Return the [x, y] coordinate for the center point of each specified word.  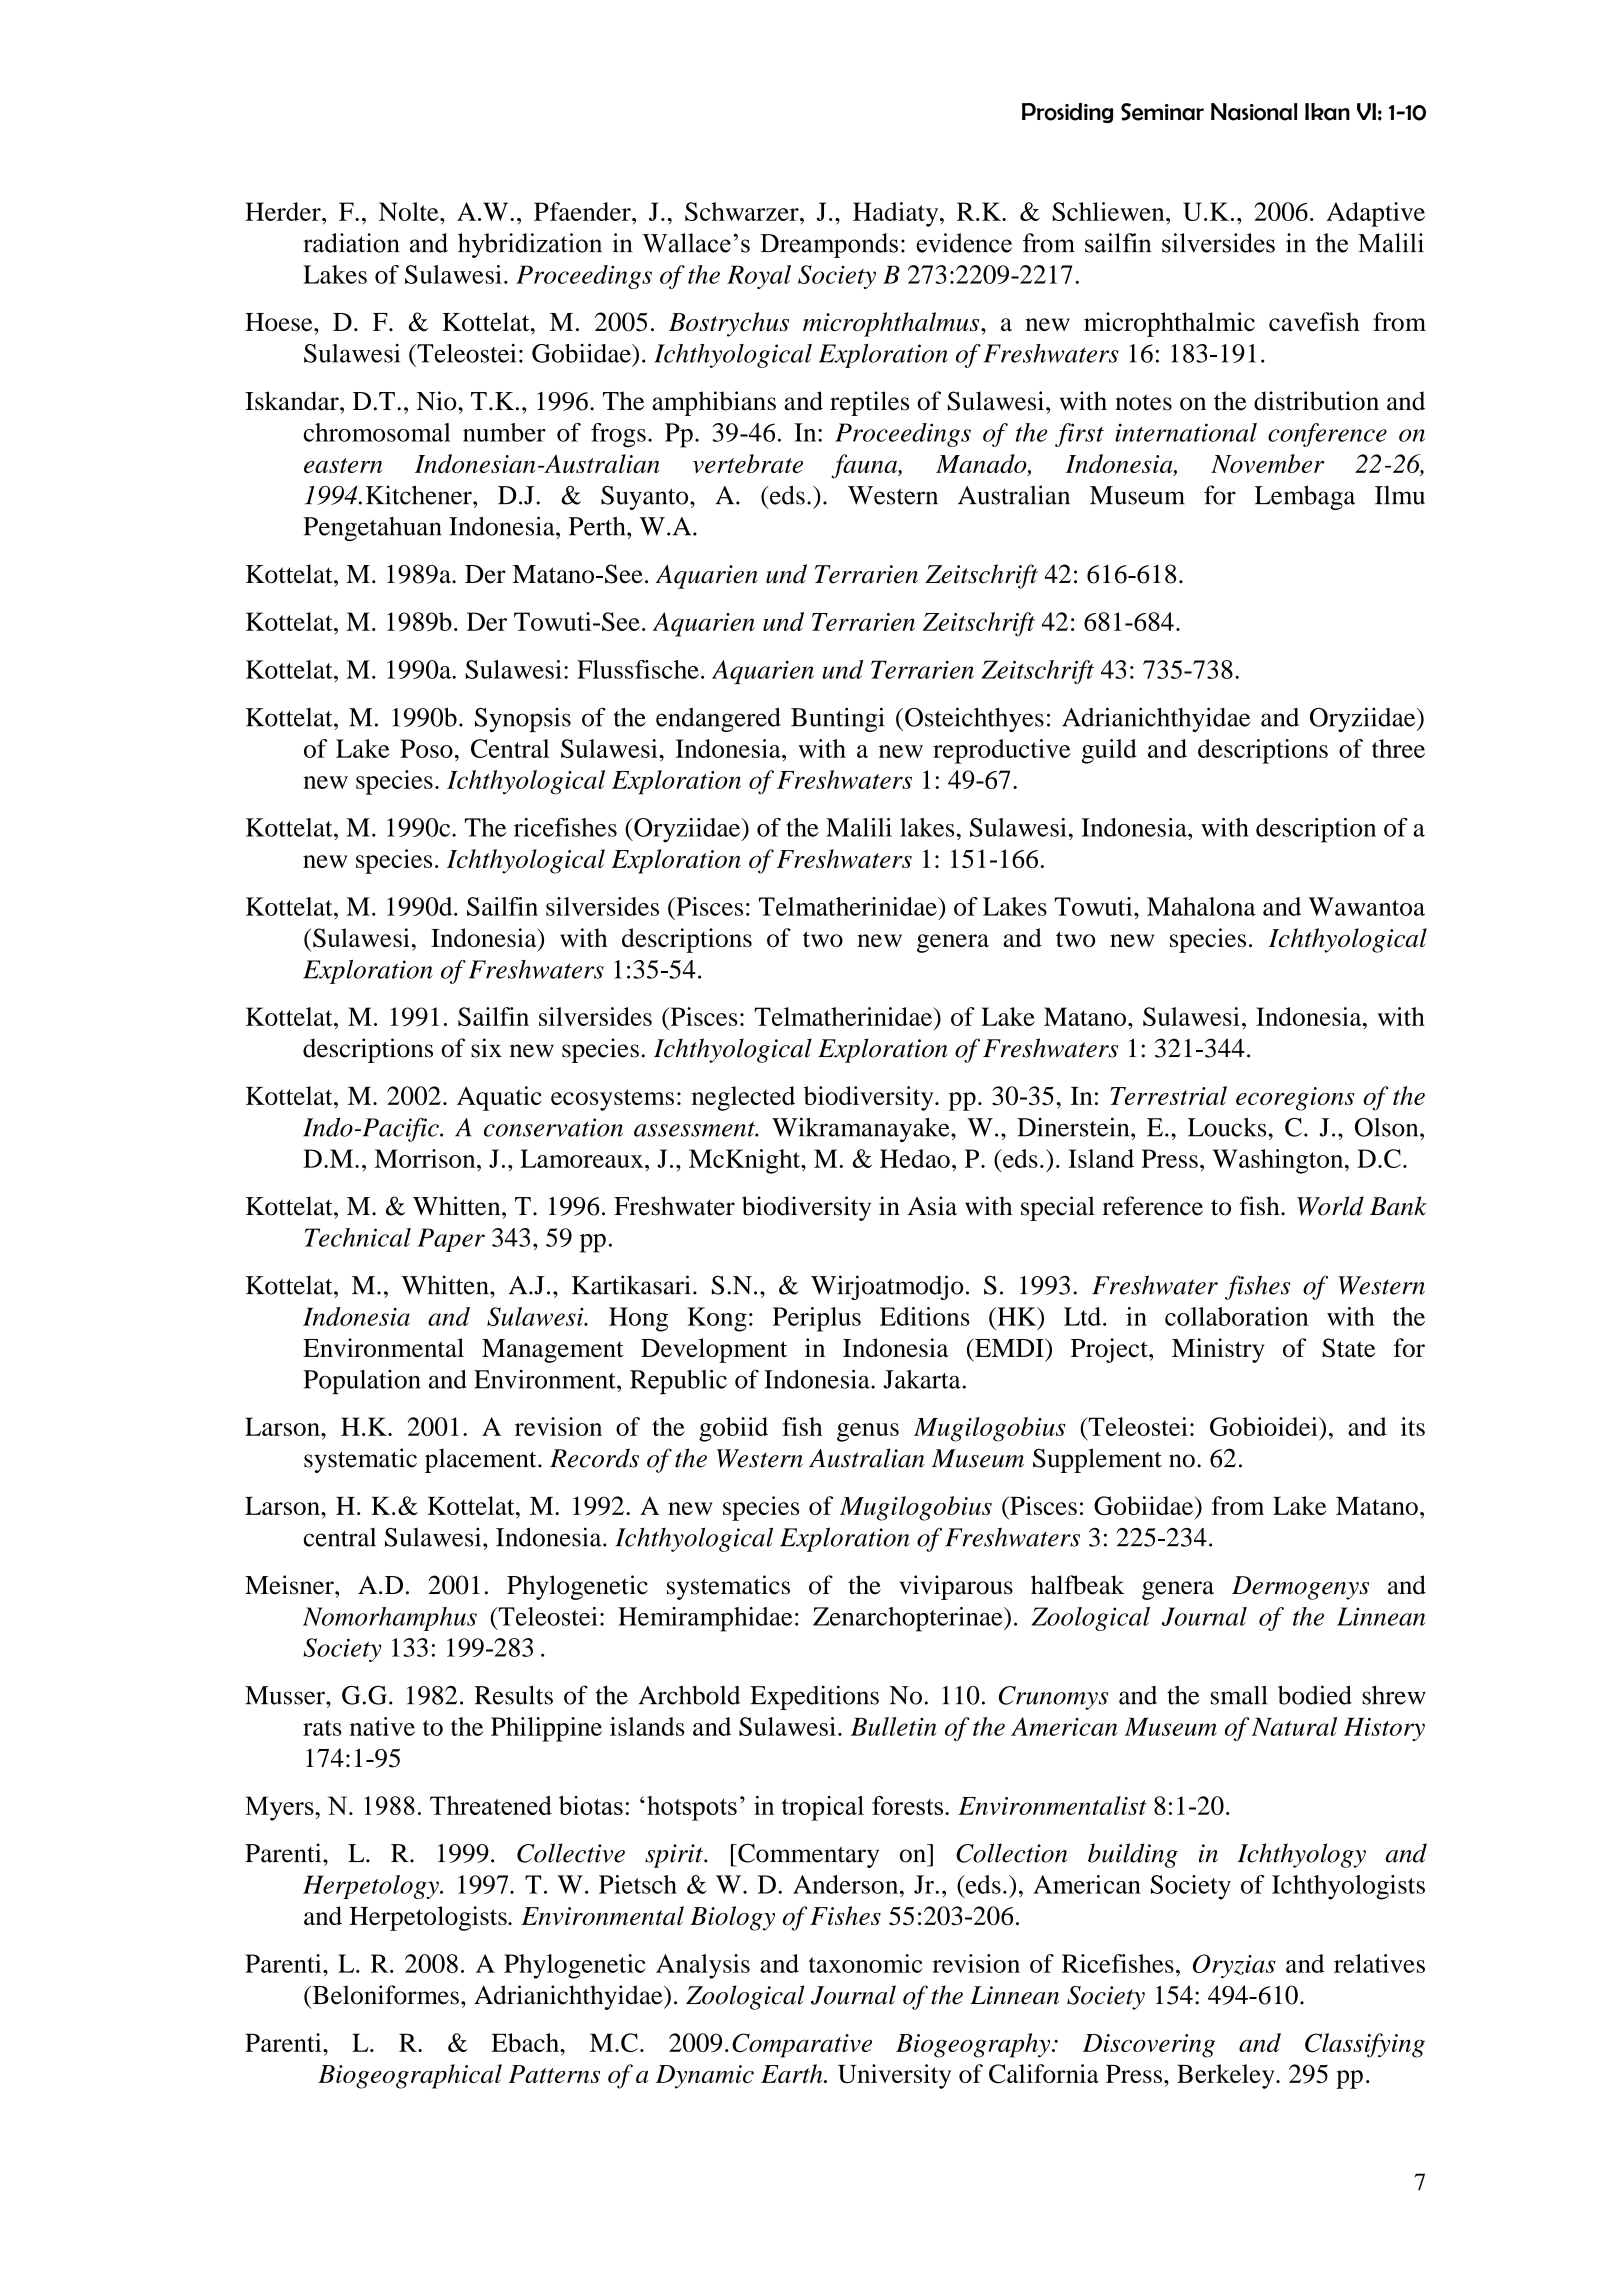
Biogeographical [410, 2076]
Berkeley [1227, 2076]
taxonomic [865, 1963]
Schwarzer [743, 211]
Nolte [410, 211]
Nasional [1254, 112]
